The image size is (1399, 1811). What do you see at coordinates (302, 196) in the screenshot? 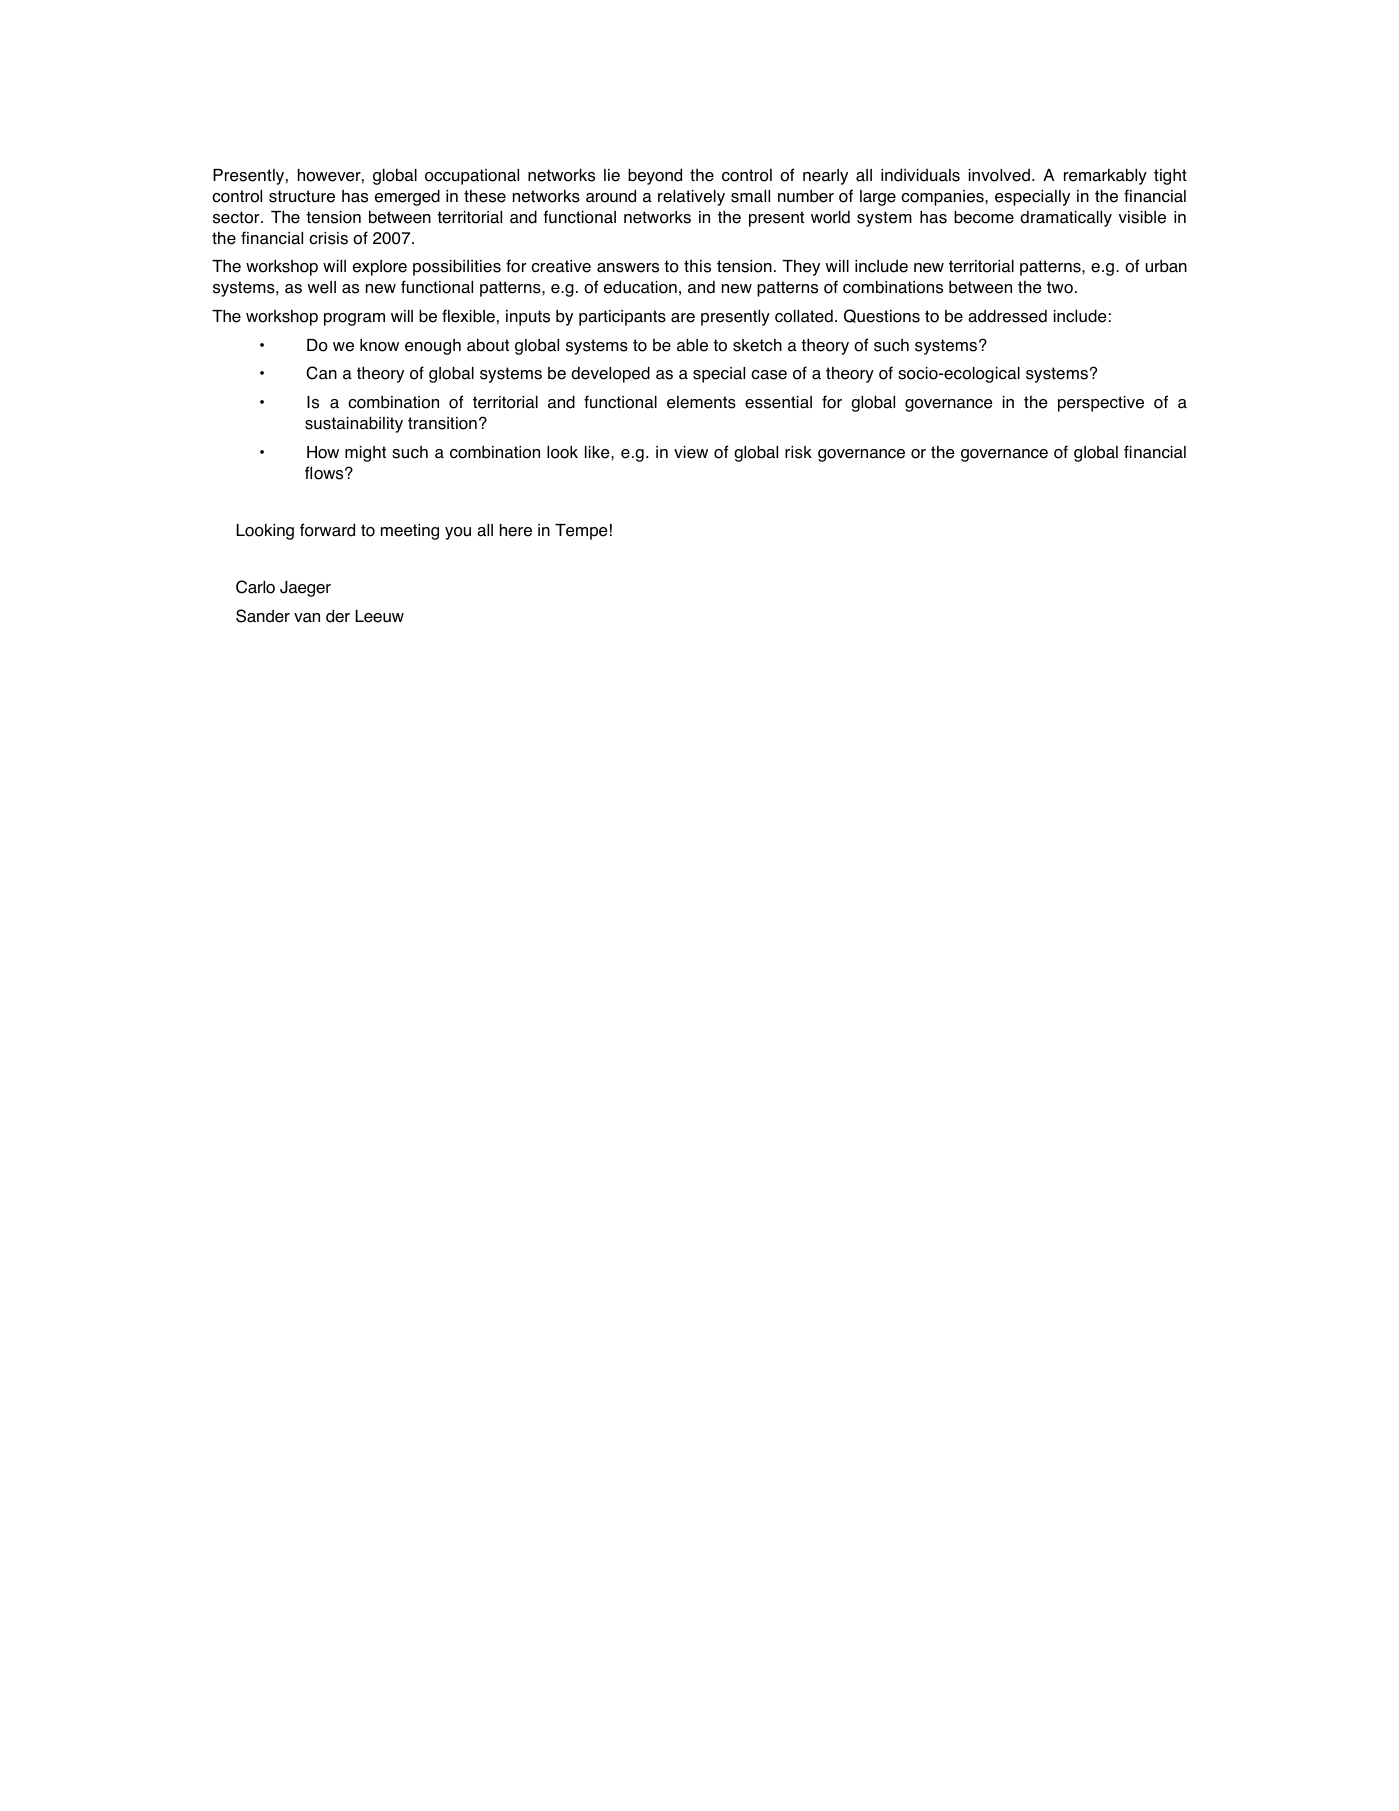
I see `structure` at bounding box center [302, 196].
